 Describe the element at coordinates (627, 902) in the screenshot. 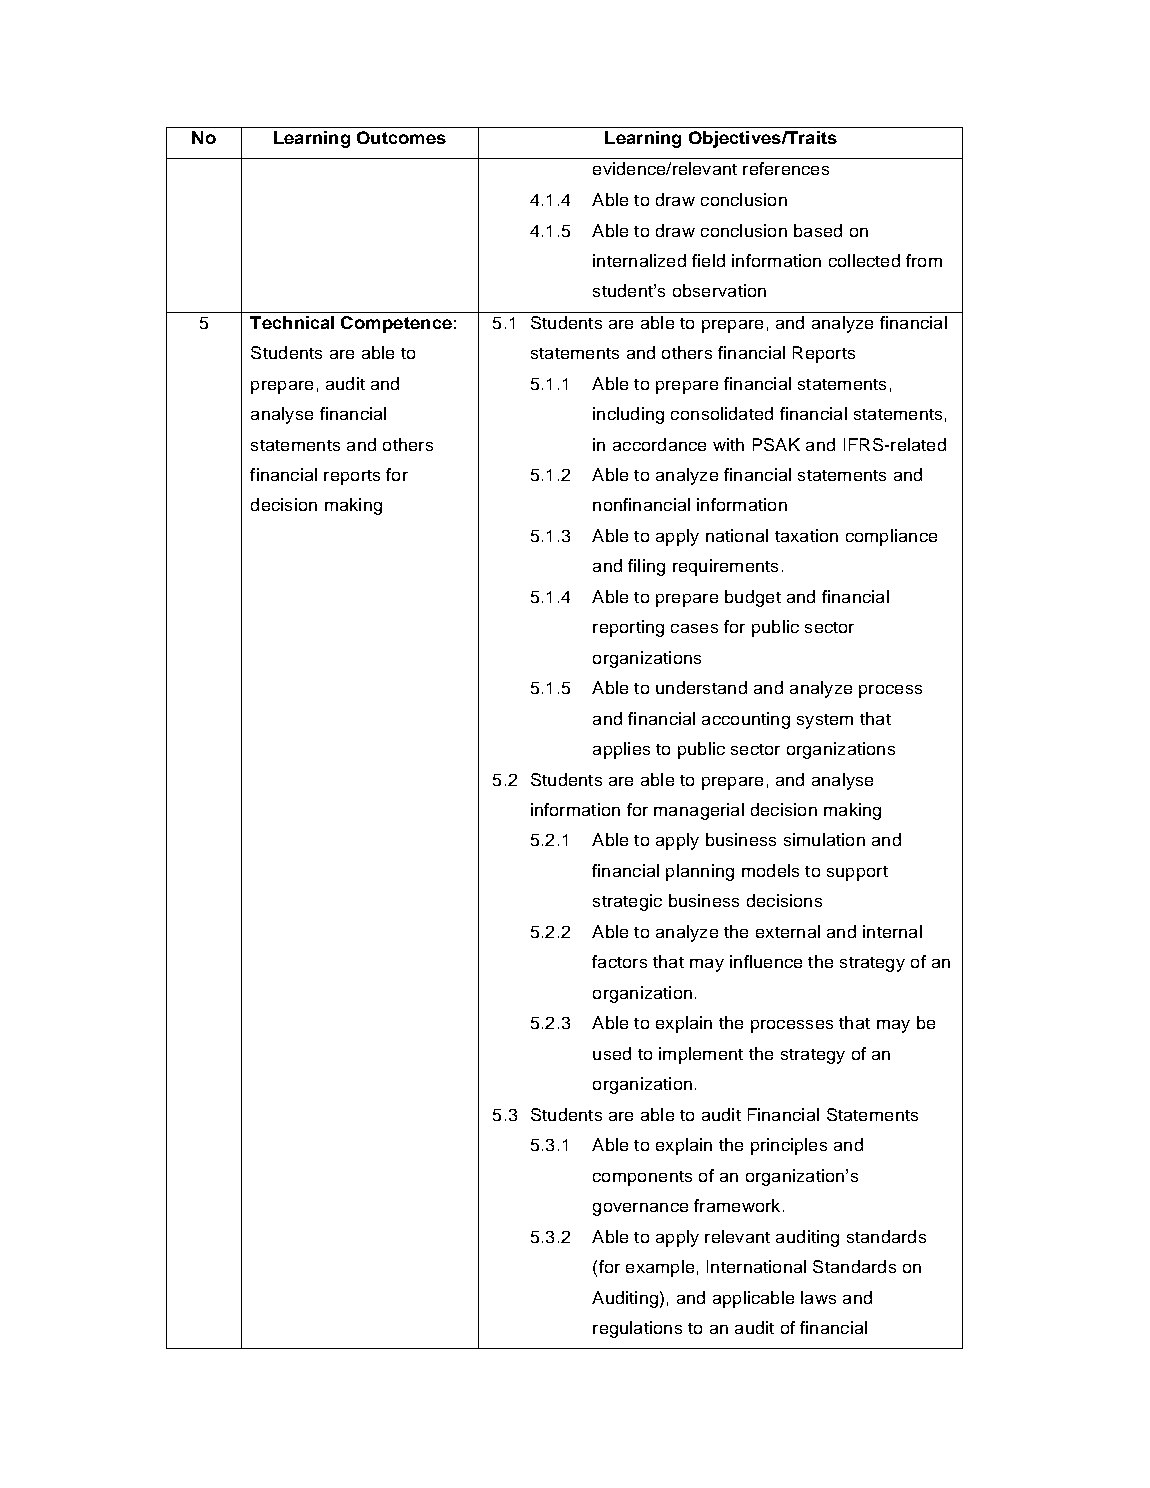

I see `strategic` at that location.
